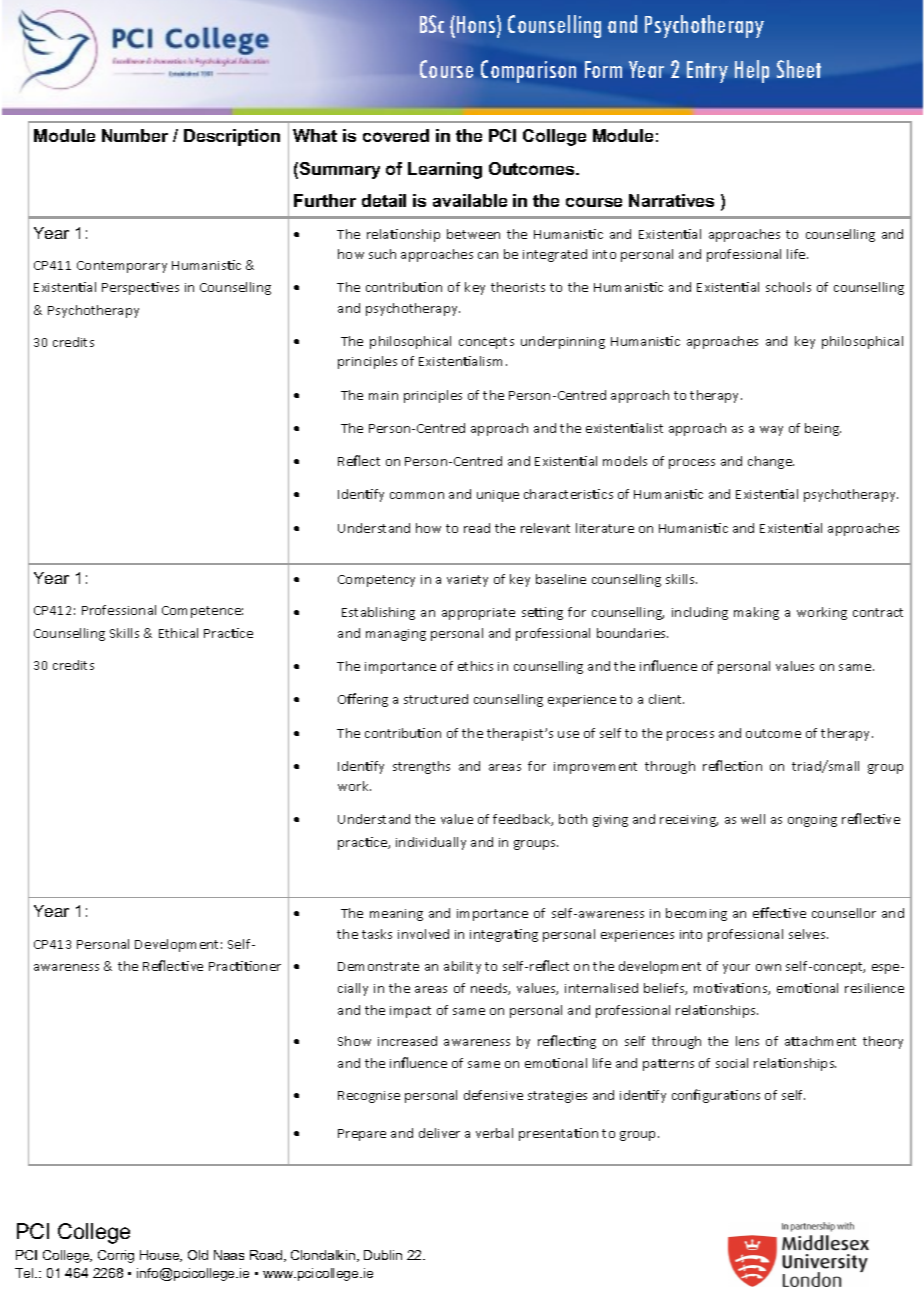  Describe the element at coordinates (135, 135) in the screenshot. I see `Number` at that location.
